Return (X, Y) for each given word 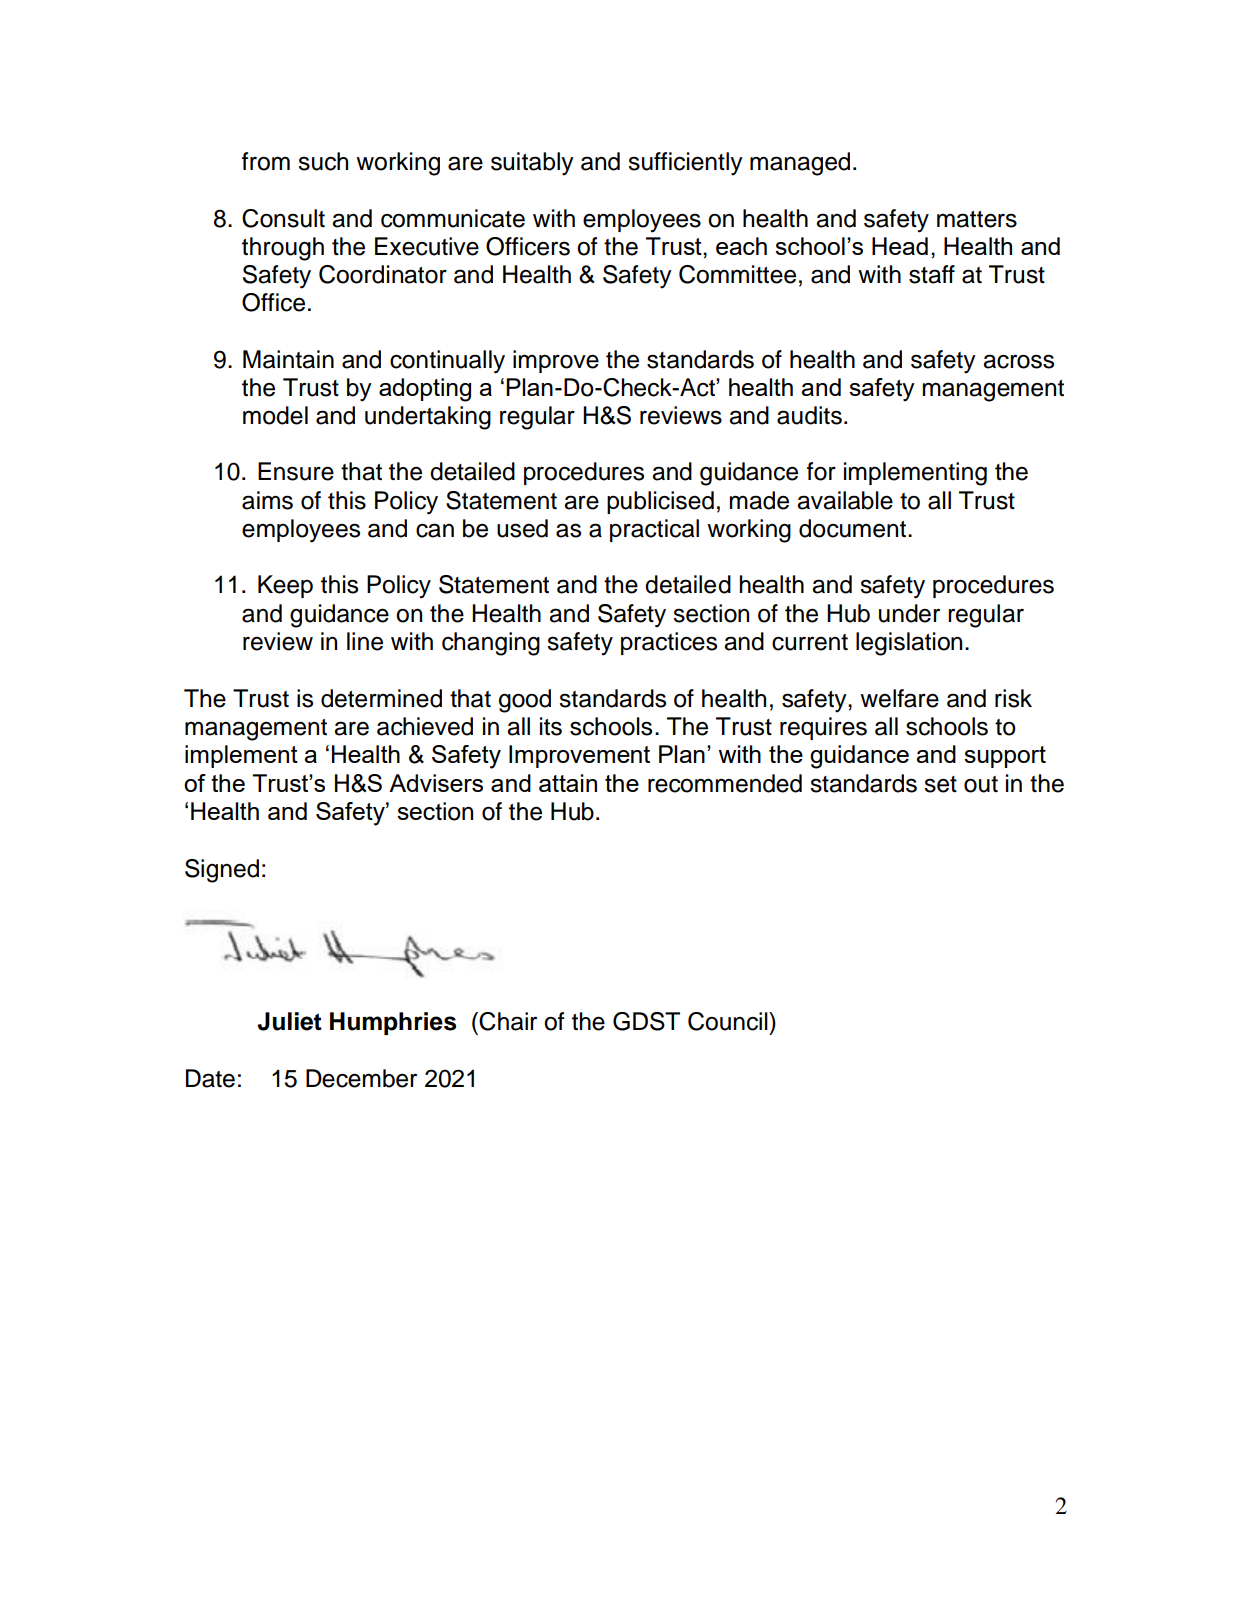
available (845, 500)
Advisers (436, 783)
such (323, 161)
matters (977, 219)
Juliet (289, 1021)
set (940, 784)
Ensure (296, 471)
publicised (660, 502)
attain (568, 783)
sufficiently (685, 164)
